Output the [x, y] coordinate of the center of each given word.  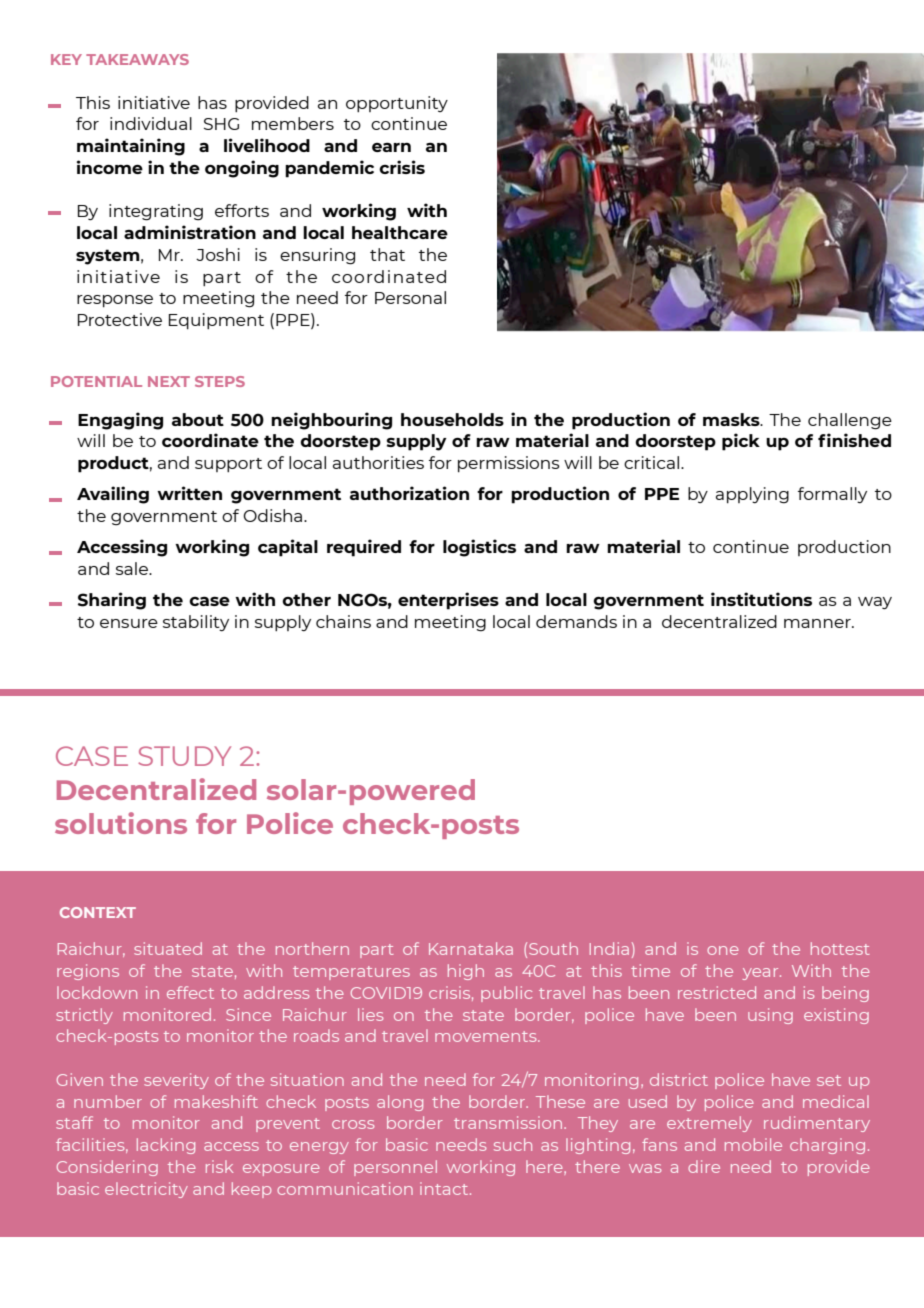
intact [445, 1188]
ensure [129, 623]
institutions [761, 599]
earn [391, 147]
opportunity [397, 104]
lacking [166, 1146]
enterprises [448, 601]
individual [151, 123]
